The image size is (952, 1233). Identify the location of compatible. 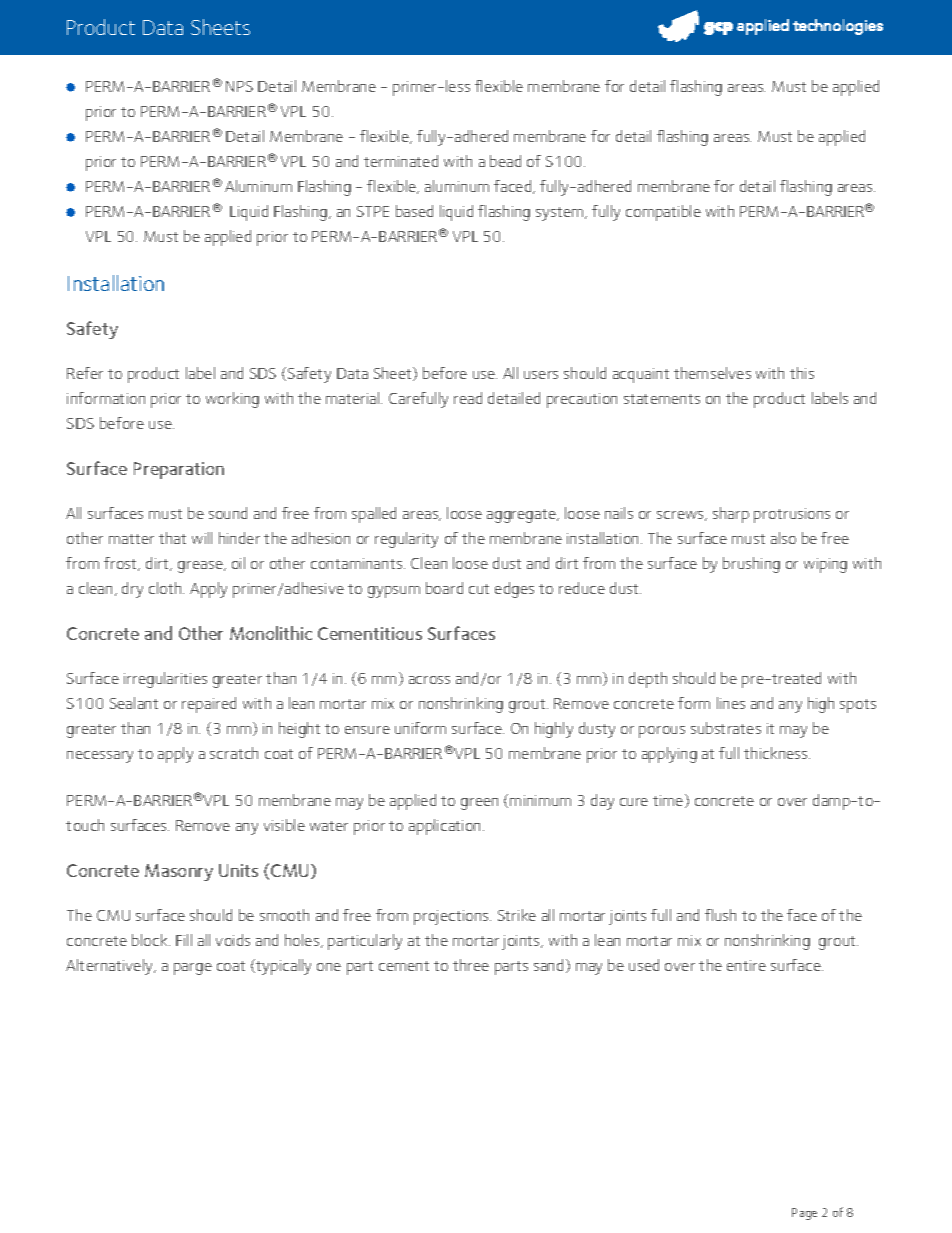
(663, 213).
